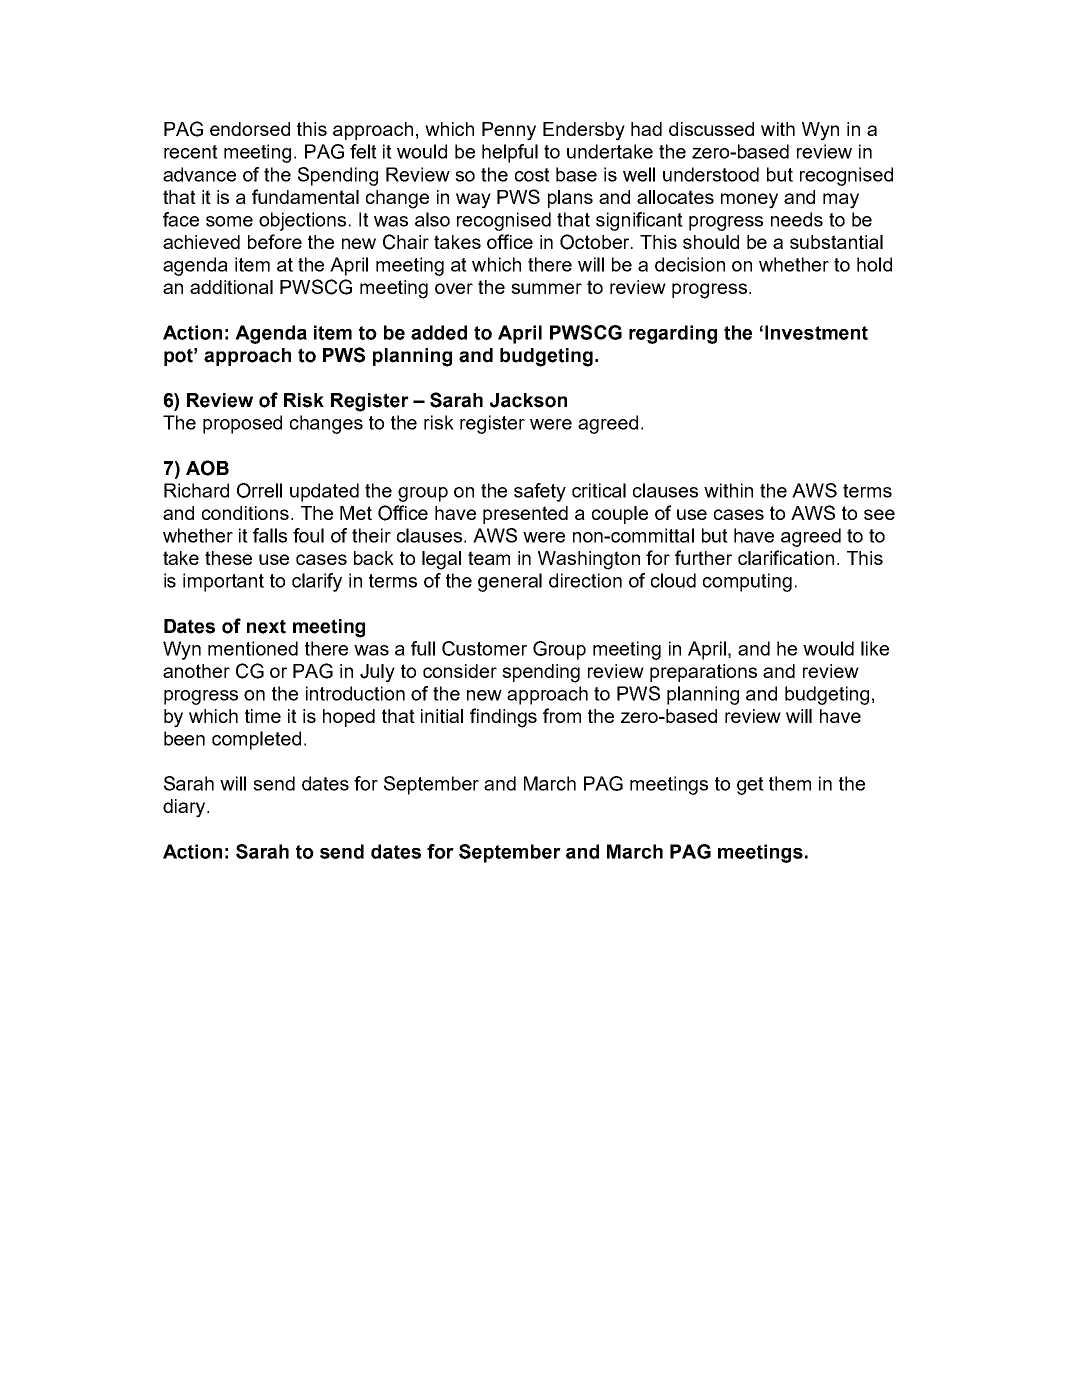  I want to click on them, so click(790, 783).
